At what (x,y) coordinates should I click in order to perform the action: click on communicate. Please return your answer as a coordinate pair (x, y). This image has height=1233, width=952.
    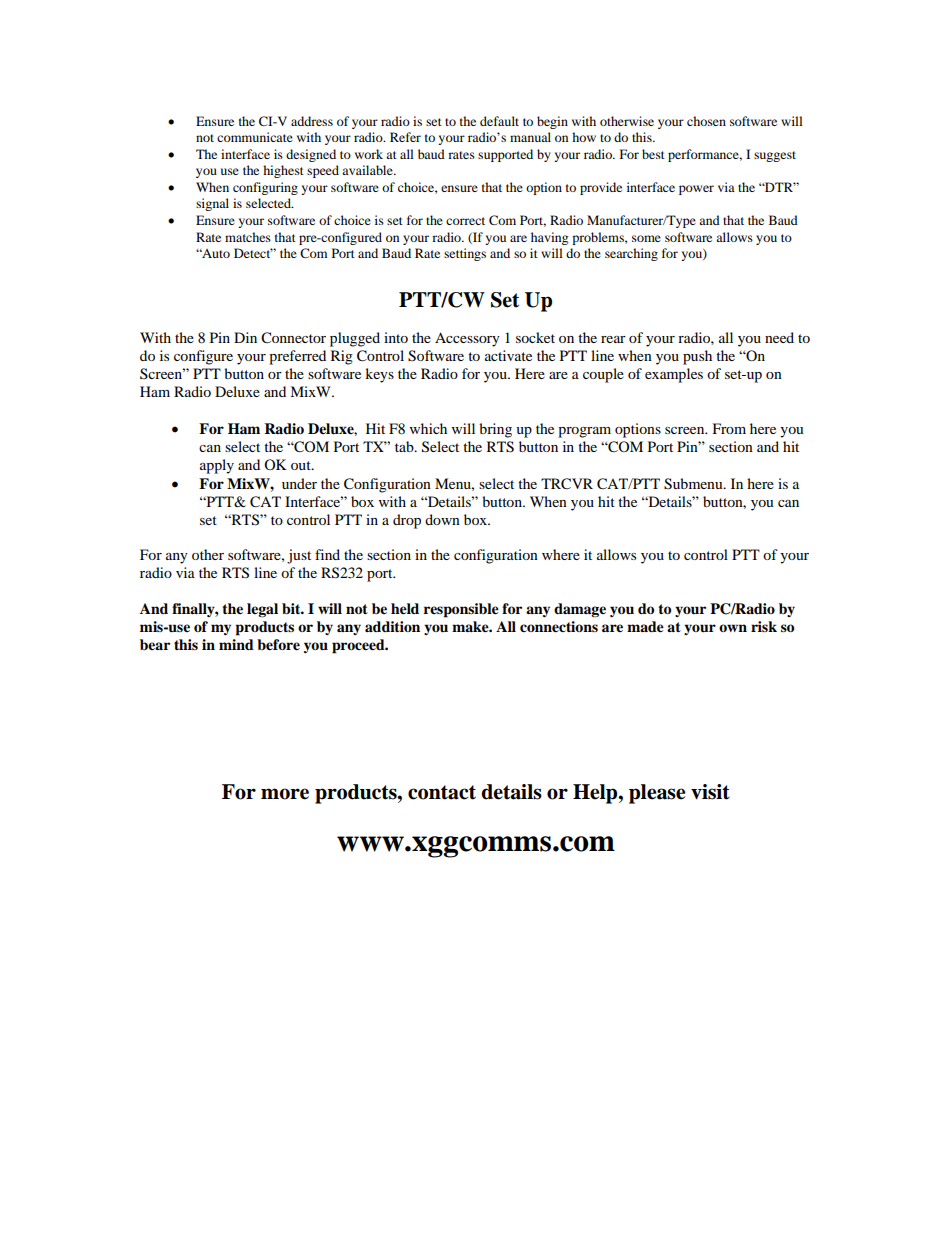
    Looking at the image, I should click on (255, 137).
